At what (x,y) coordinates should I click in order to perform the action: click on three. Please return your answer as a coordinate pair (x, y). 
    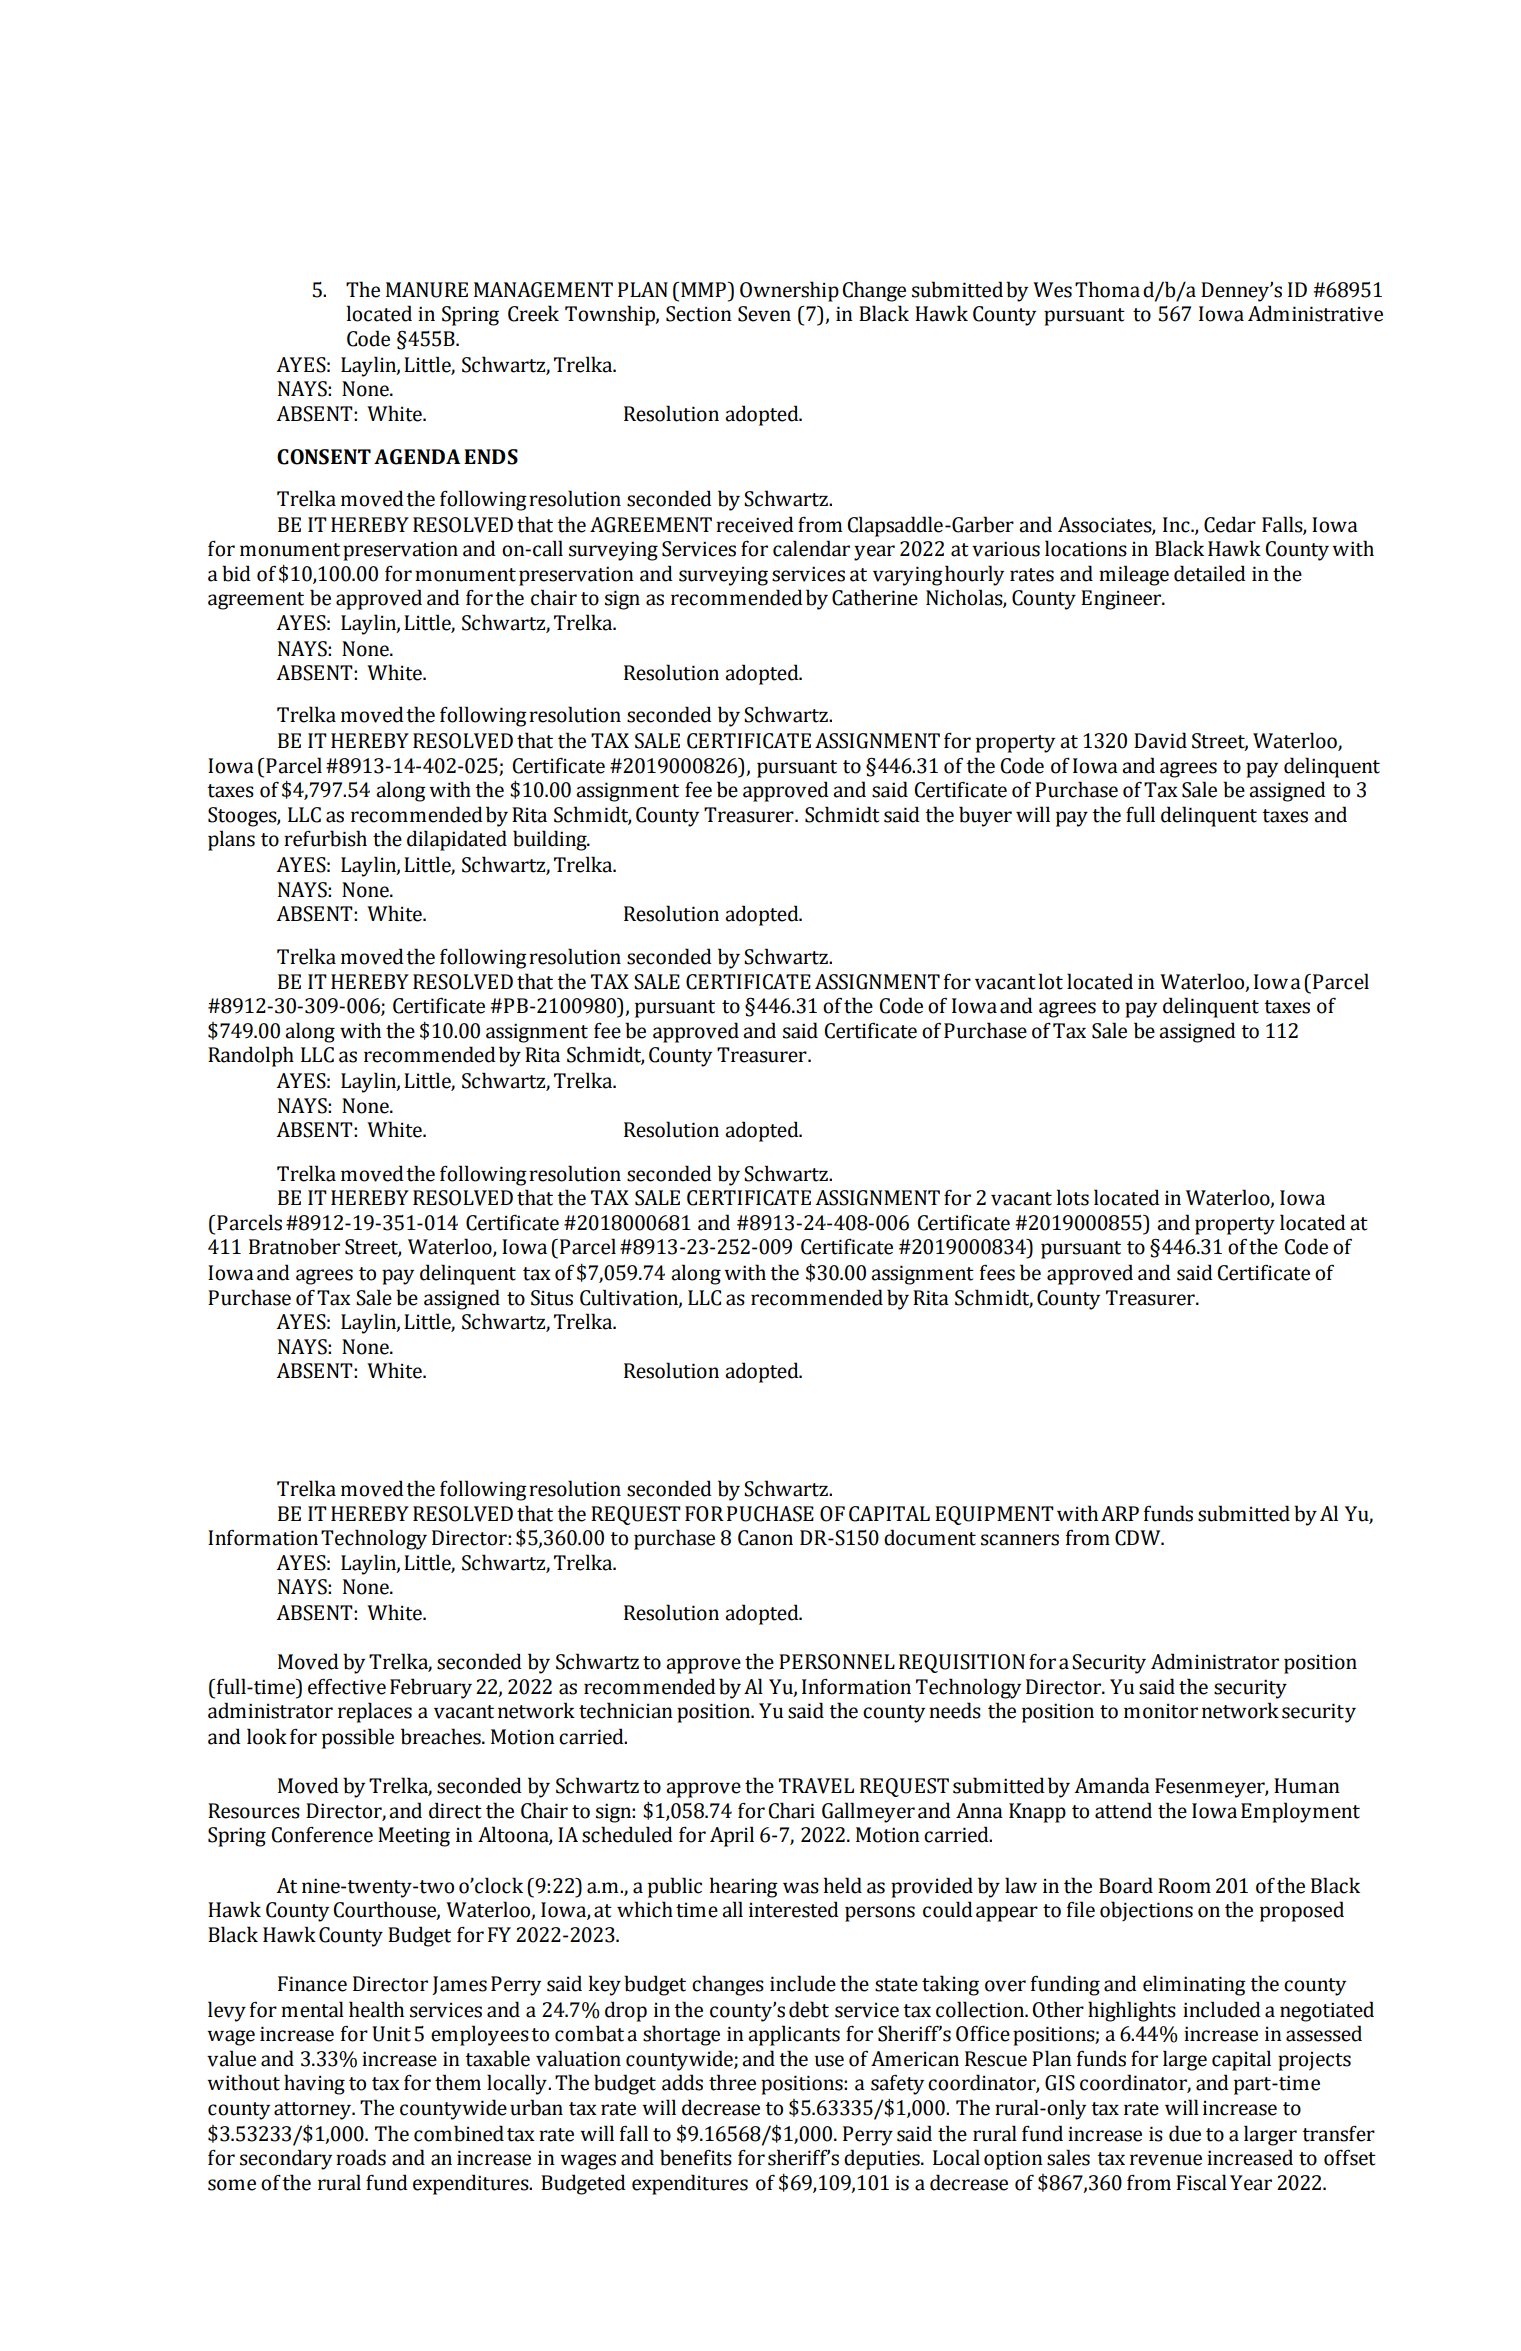
    Looking at the image, I should click on (732, 2082).
